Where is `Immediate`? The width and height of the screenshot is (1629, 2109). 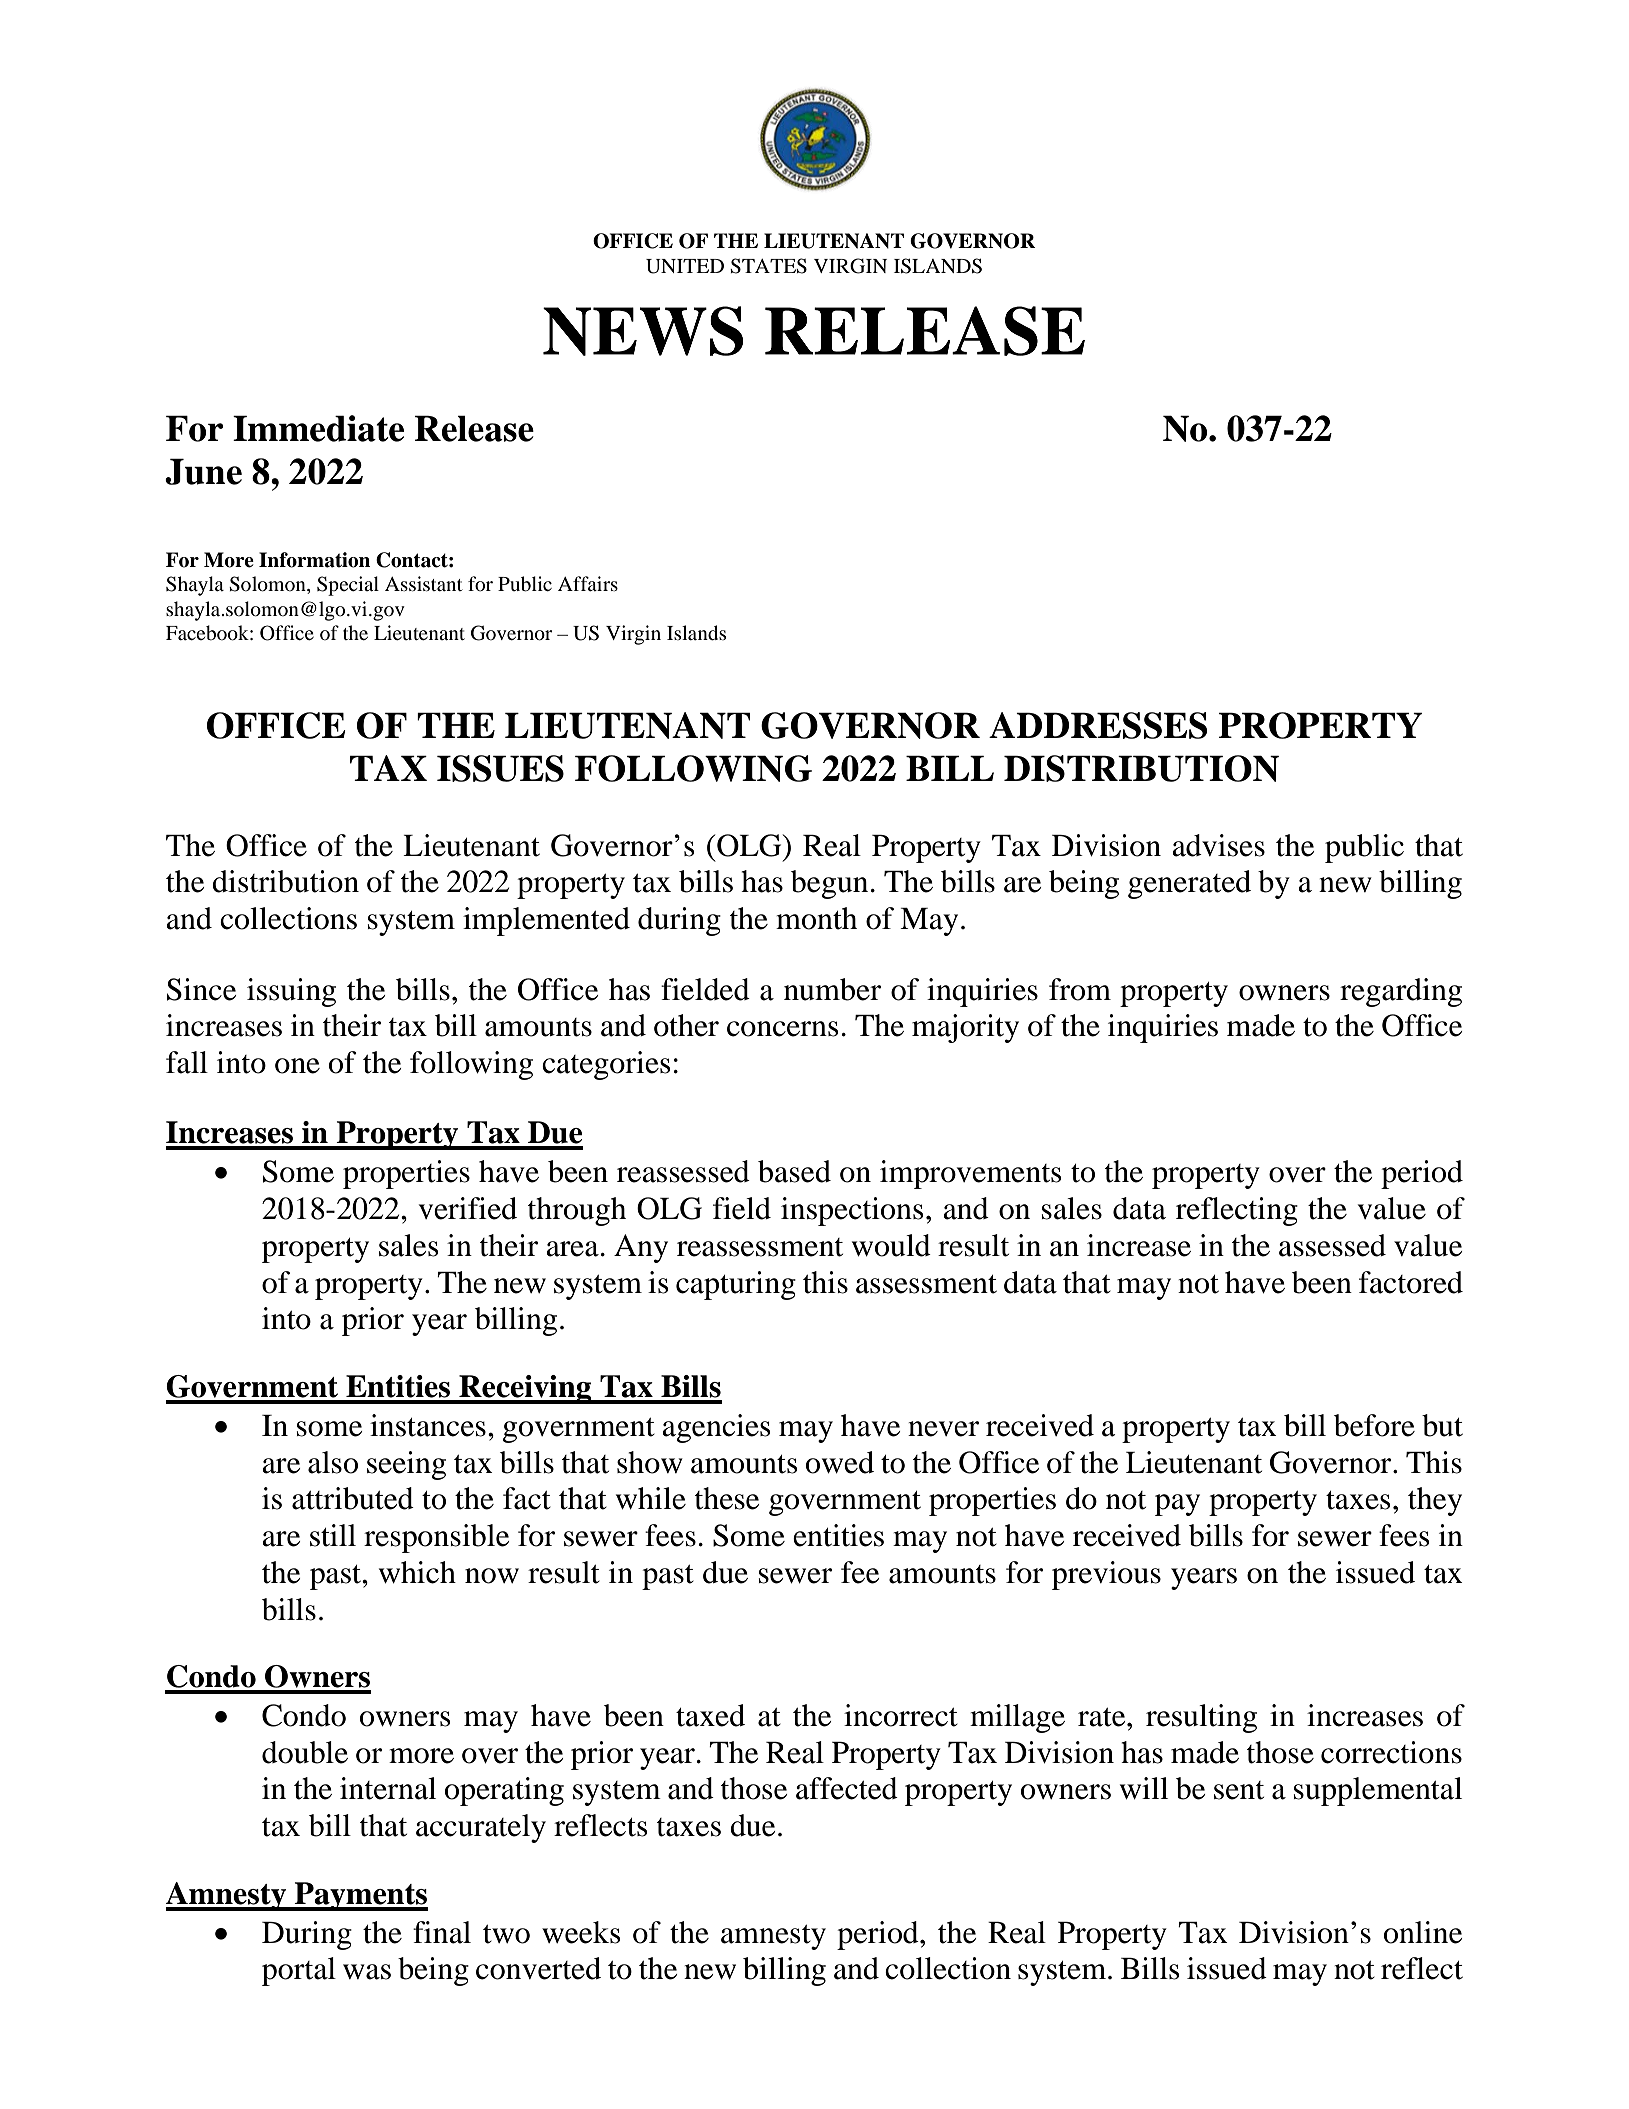
Immediate is located at coordinates (318, 428).
